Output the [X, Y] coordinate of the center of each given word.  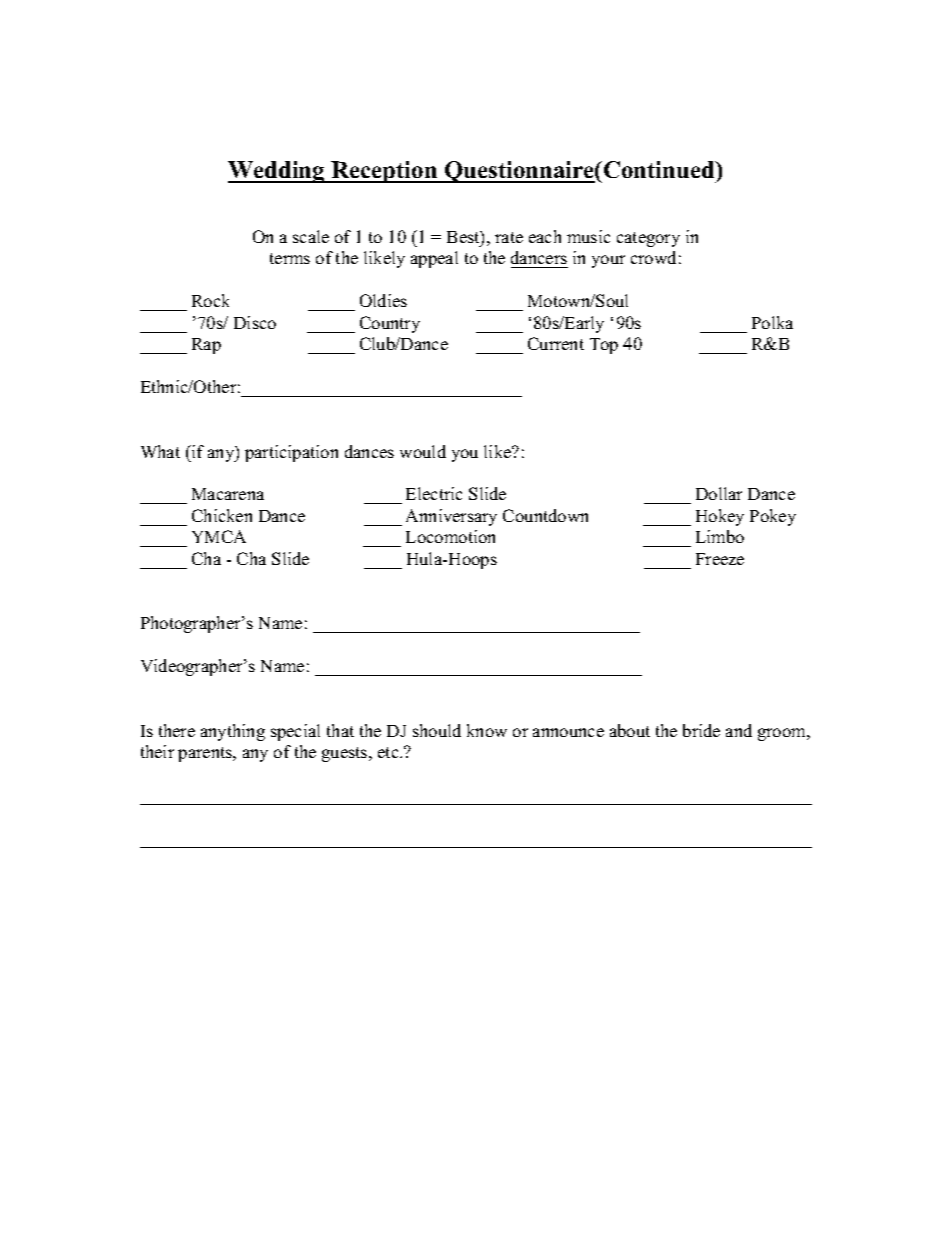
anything [233, 732]
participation [291, 453]
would [423, 451]
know [487, 730]
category [648, 239]
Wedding [277, 172]
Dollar [719, 493]
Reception [384, 172]
